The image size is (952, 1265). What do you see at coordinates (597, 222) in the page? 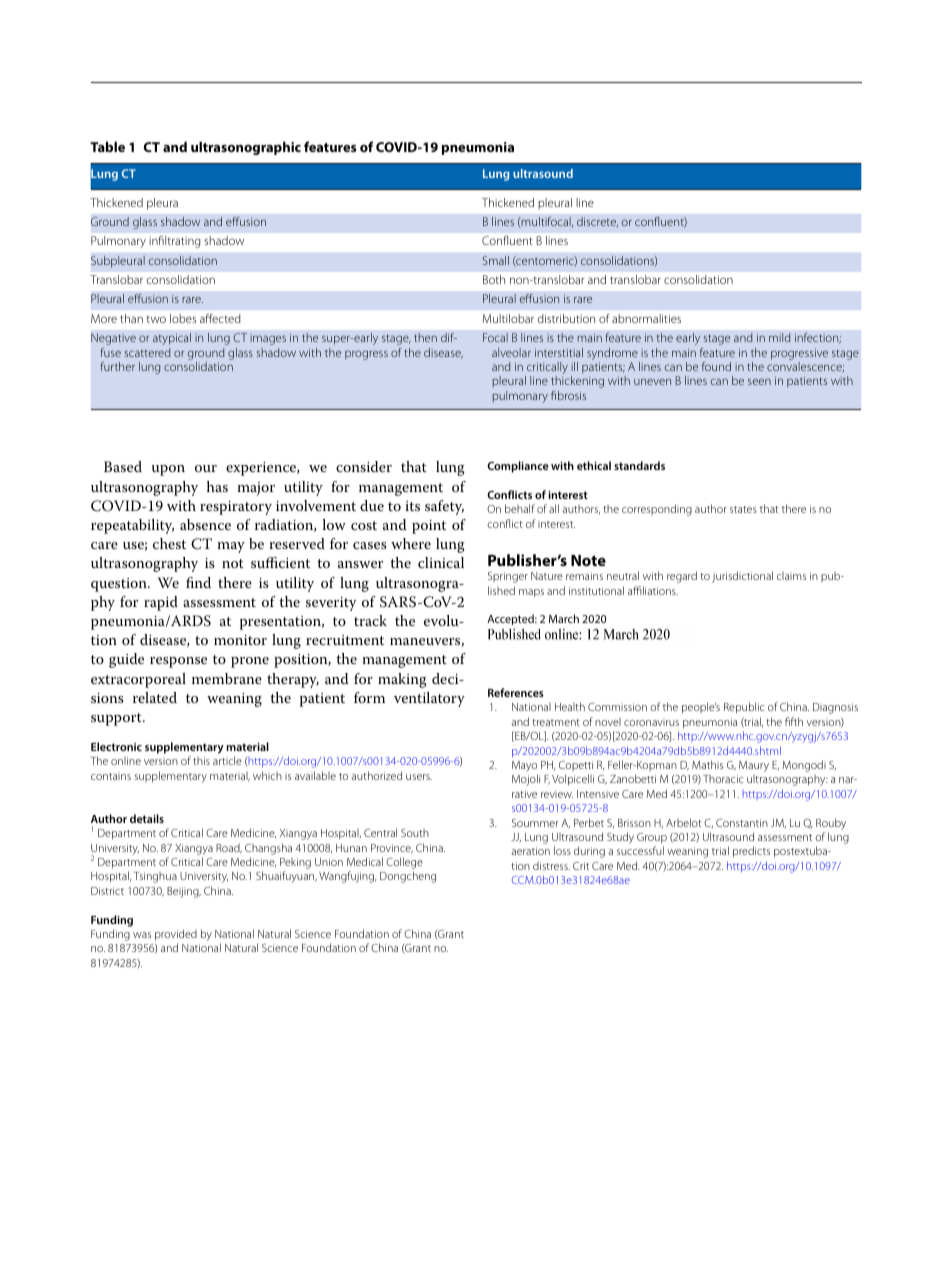
I see `discrete` at bounding box center [597, 222].
